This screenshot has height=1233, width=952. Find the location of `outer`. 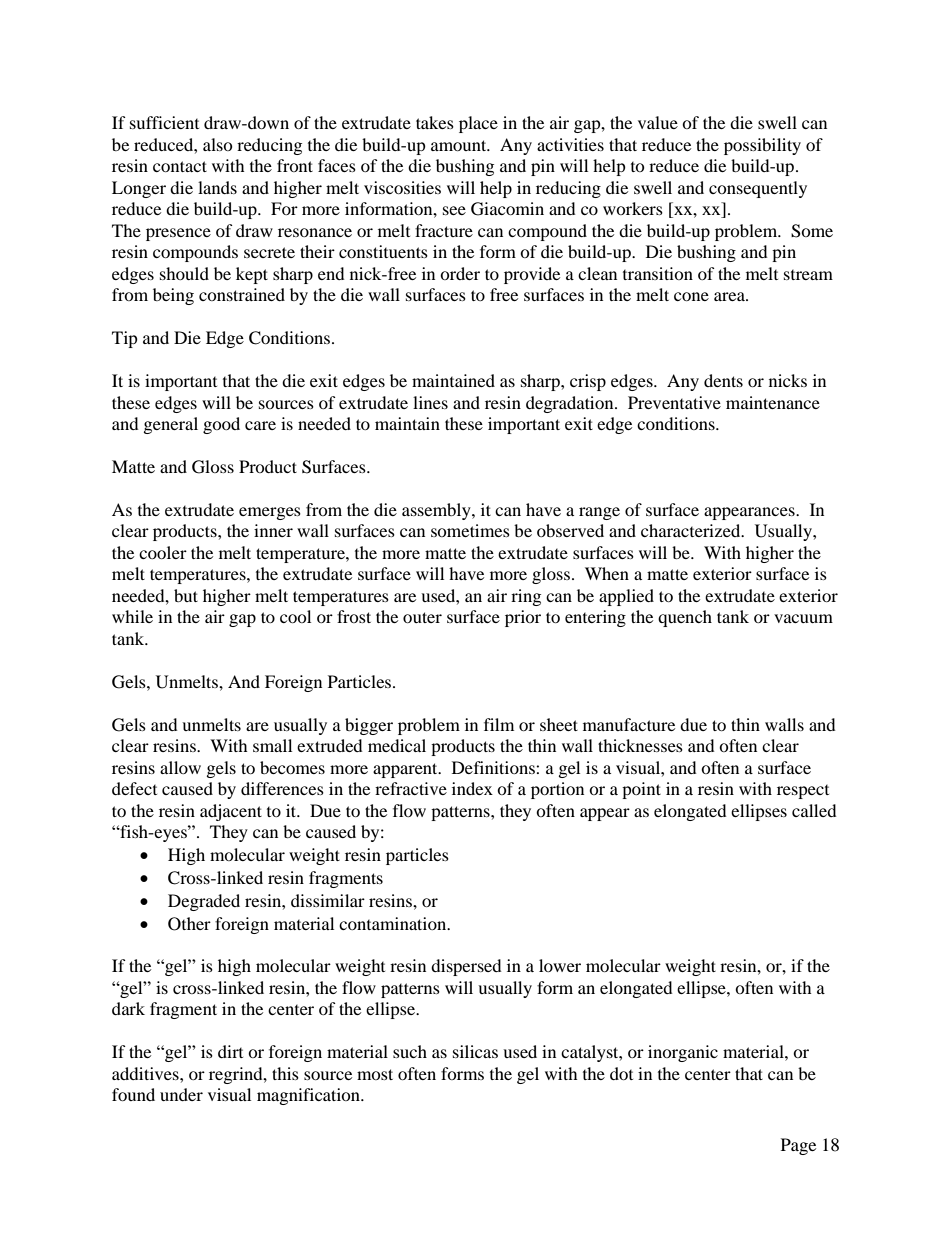

outer is located at coordinates (422, 617).
